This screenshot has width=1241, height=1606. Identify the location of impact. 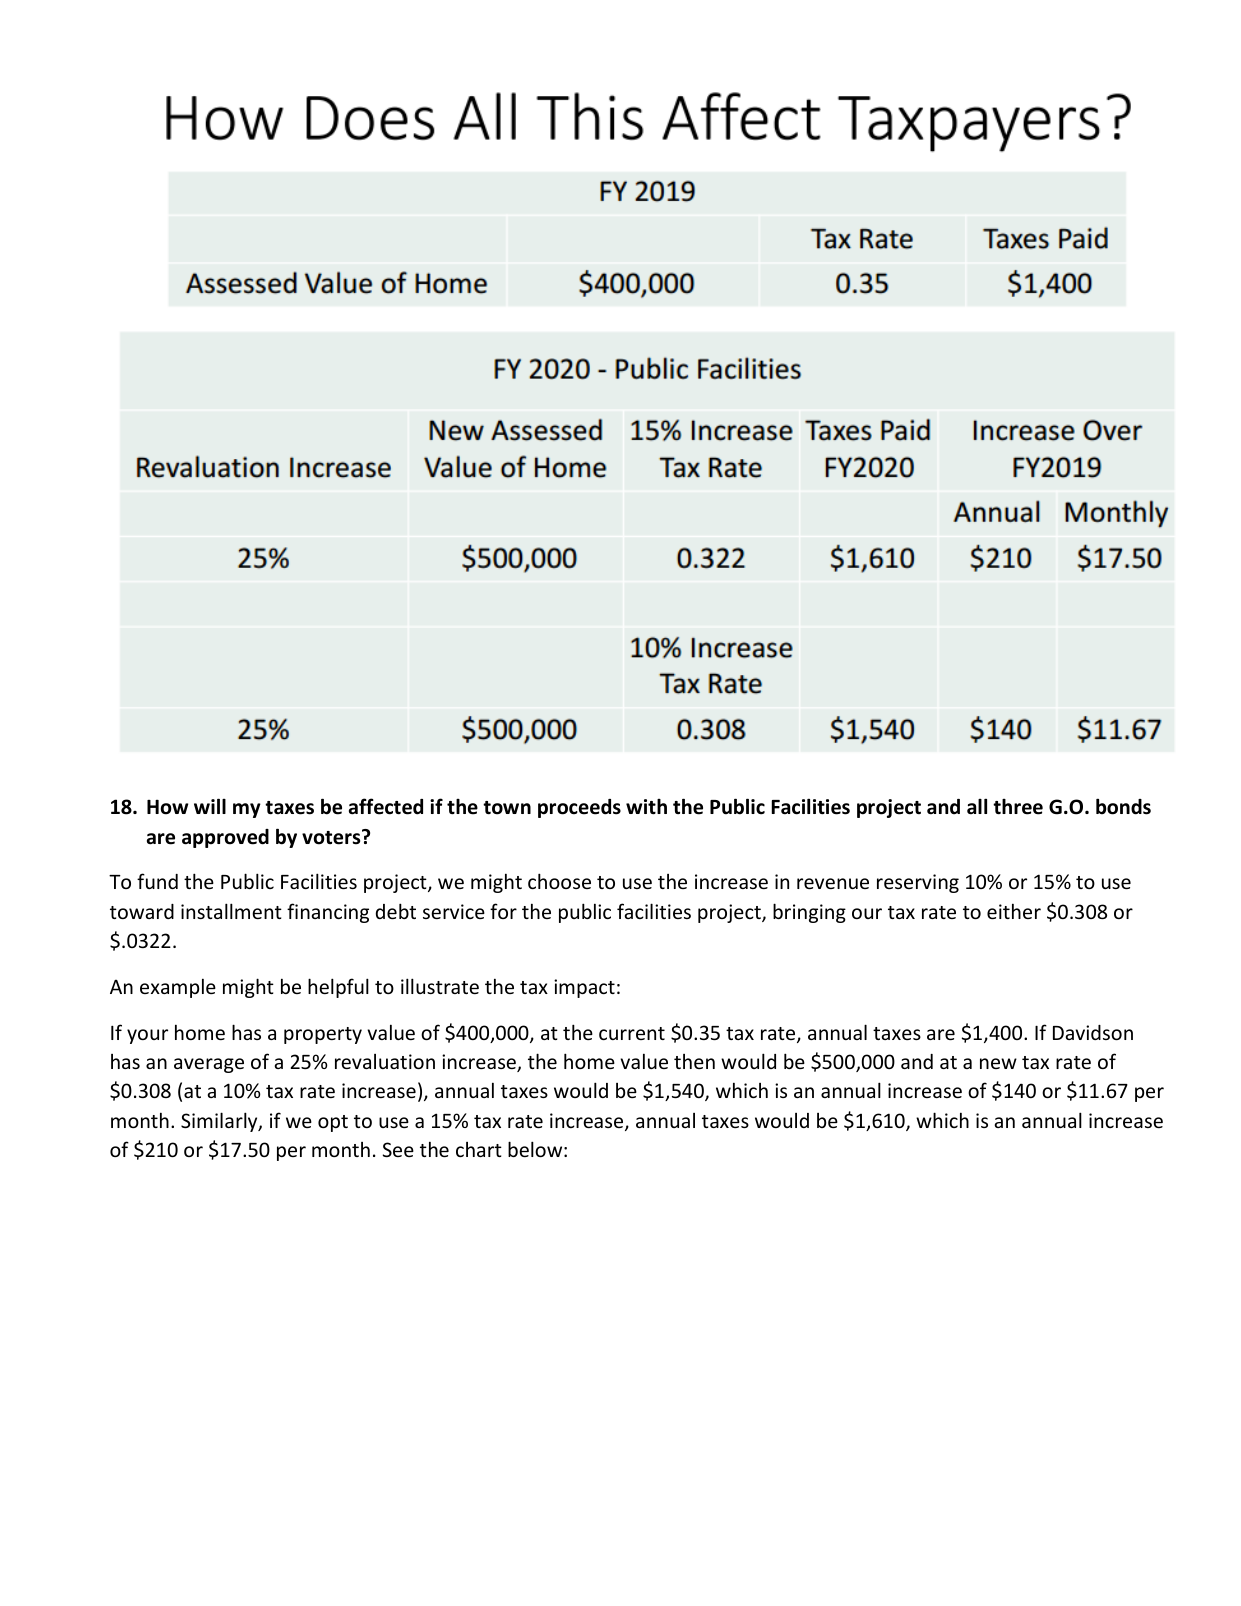
(584, 988).
